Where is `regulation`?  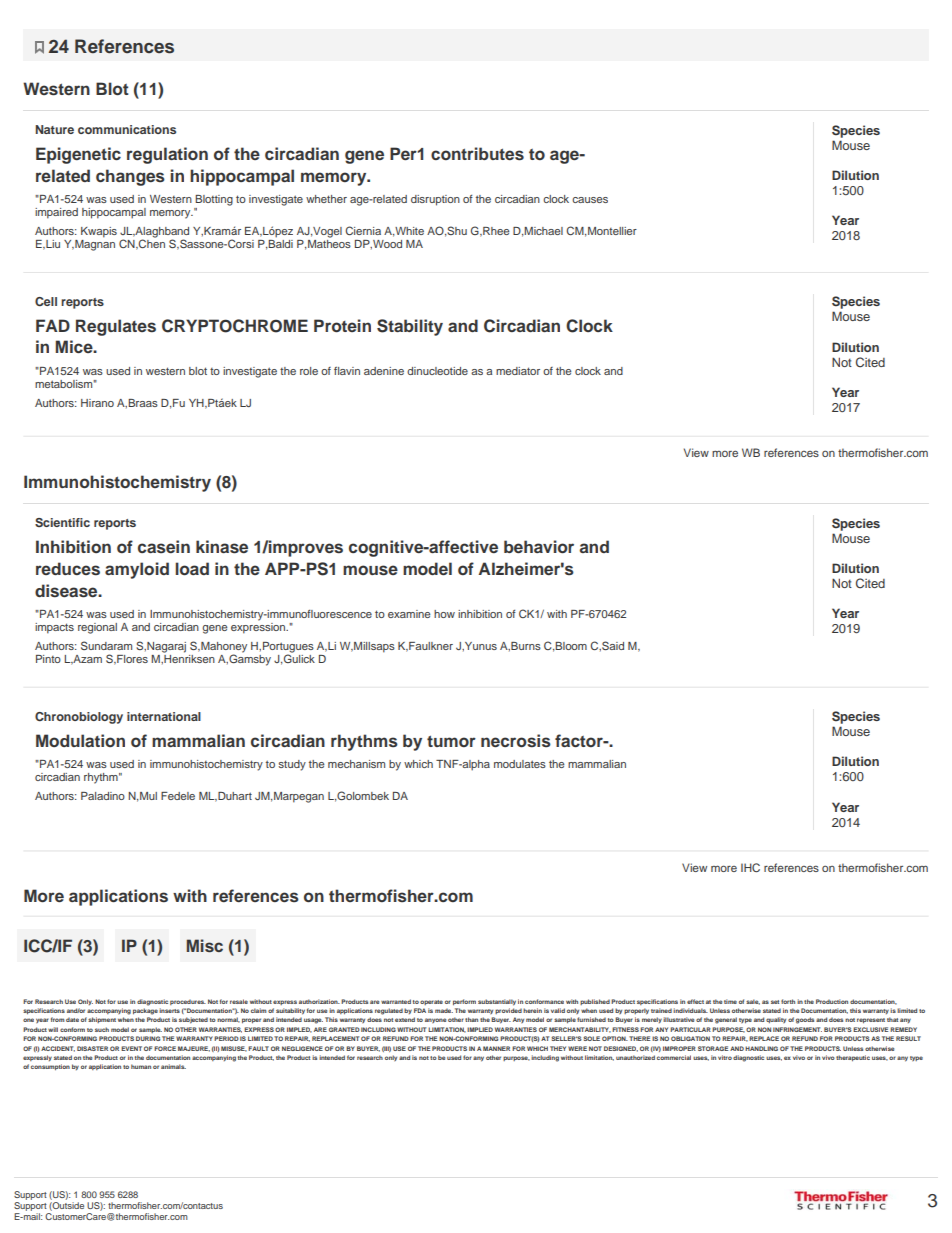 regulation is located at coordinates (167, 155).
